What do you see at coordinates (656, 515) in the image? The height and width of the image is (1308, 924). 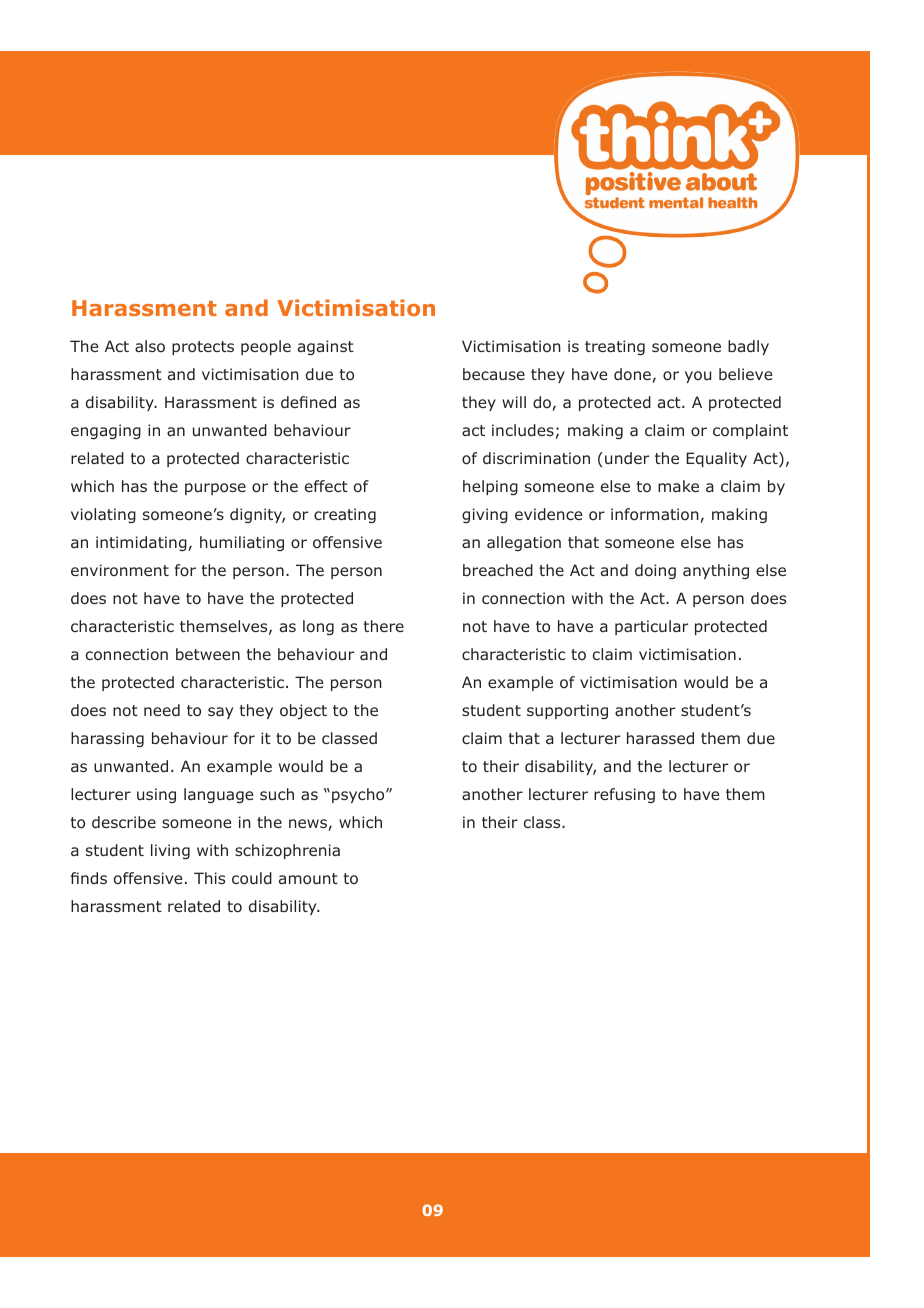 I see `information` at bounding box center [656, 515].
